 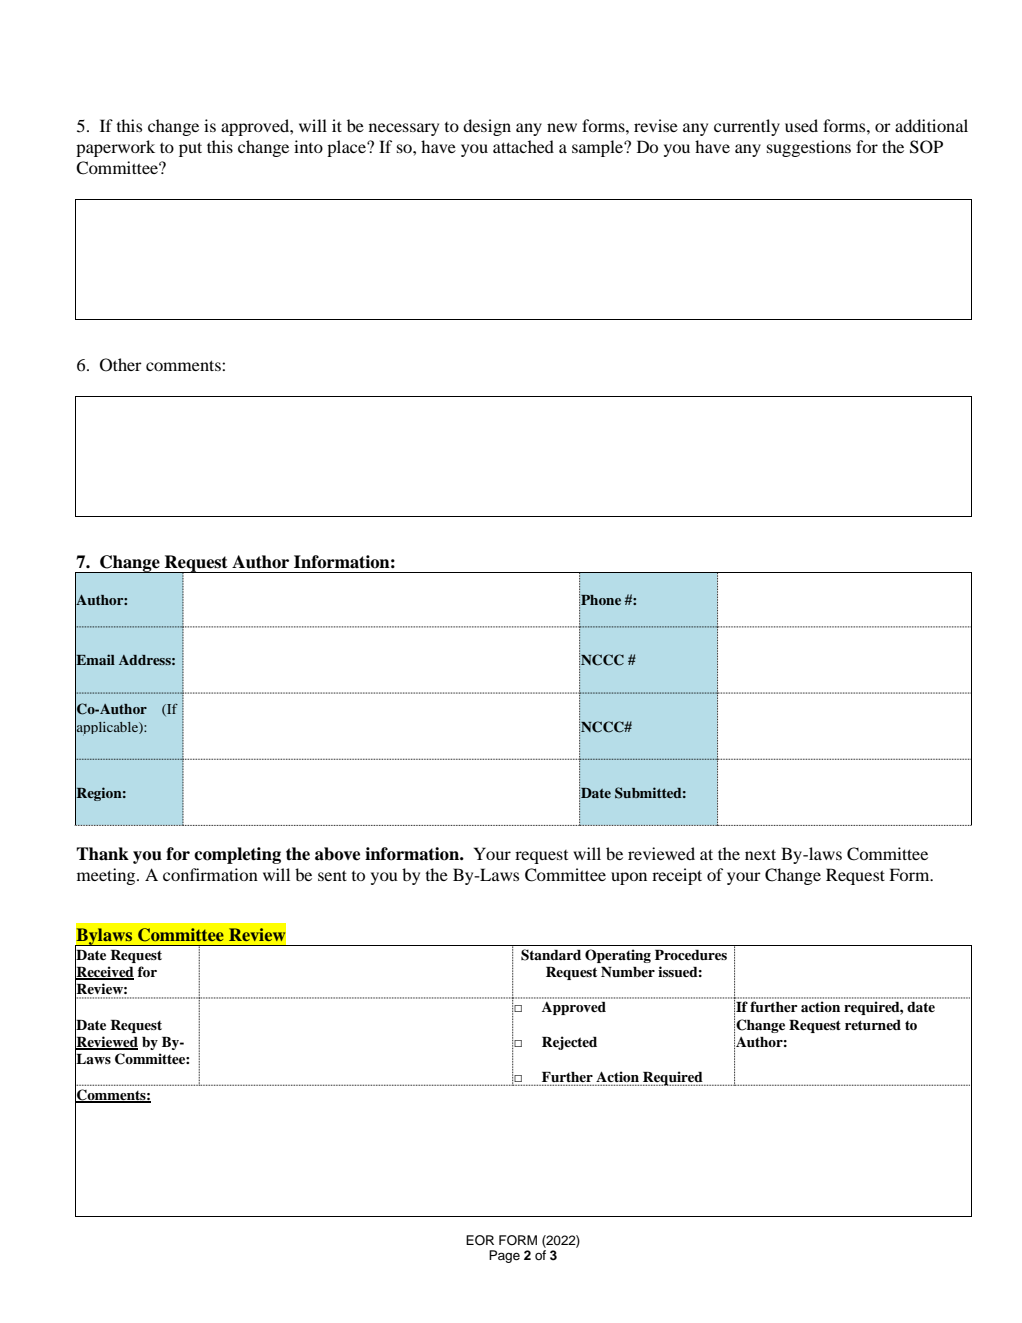 What do you see at coordinates (480, 1240) in the screenshot?
I see `EOR` at bounding box center [480, 1240].
